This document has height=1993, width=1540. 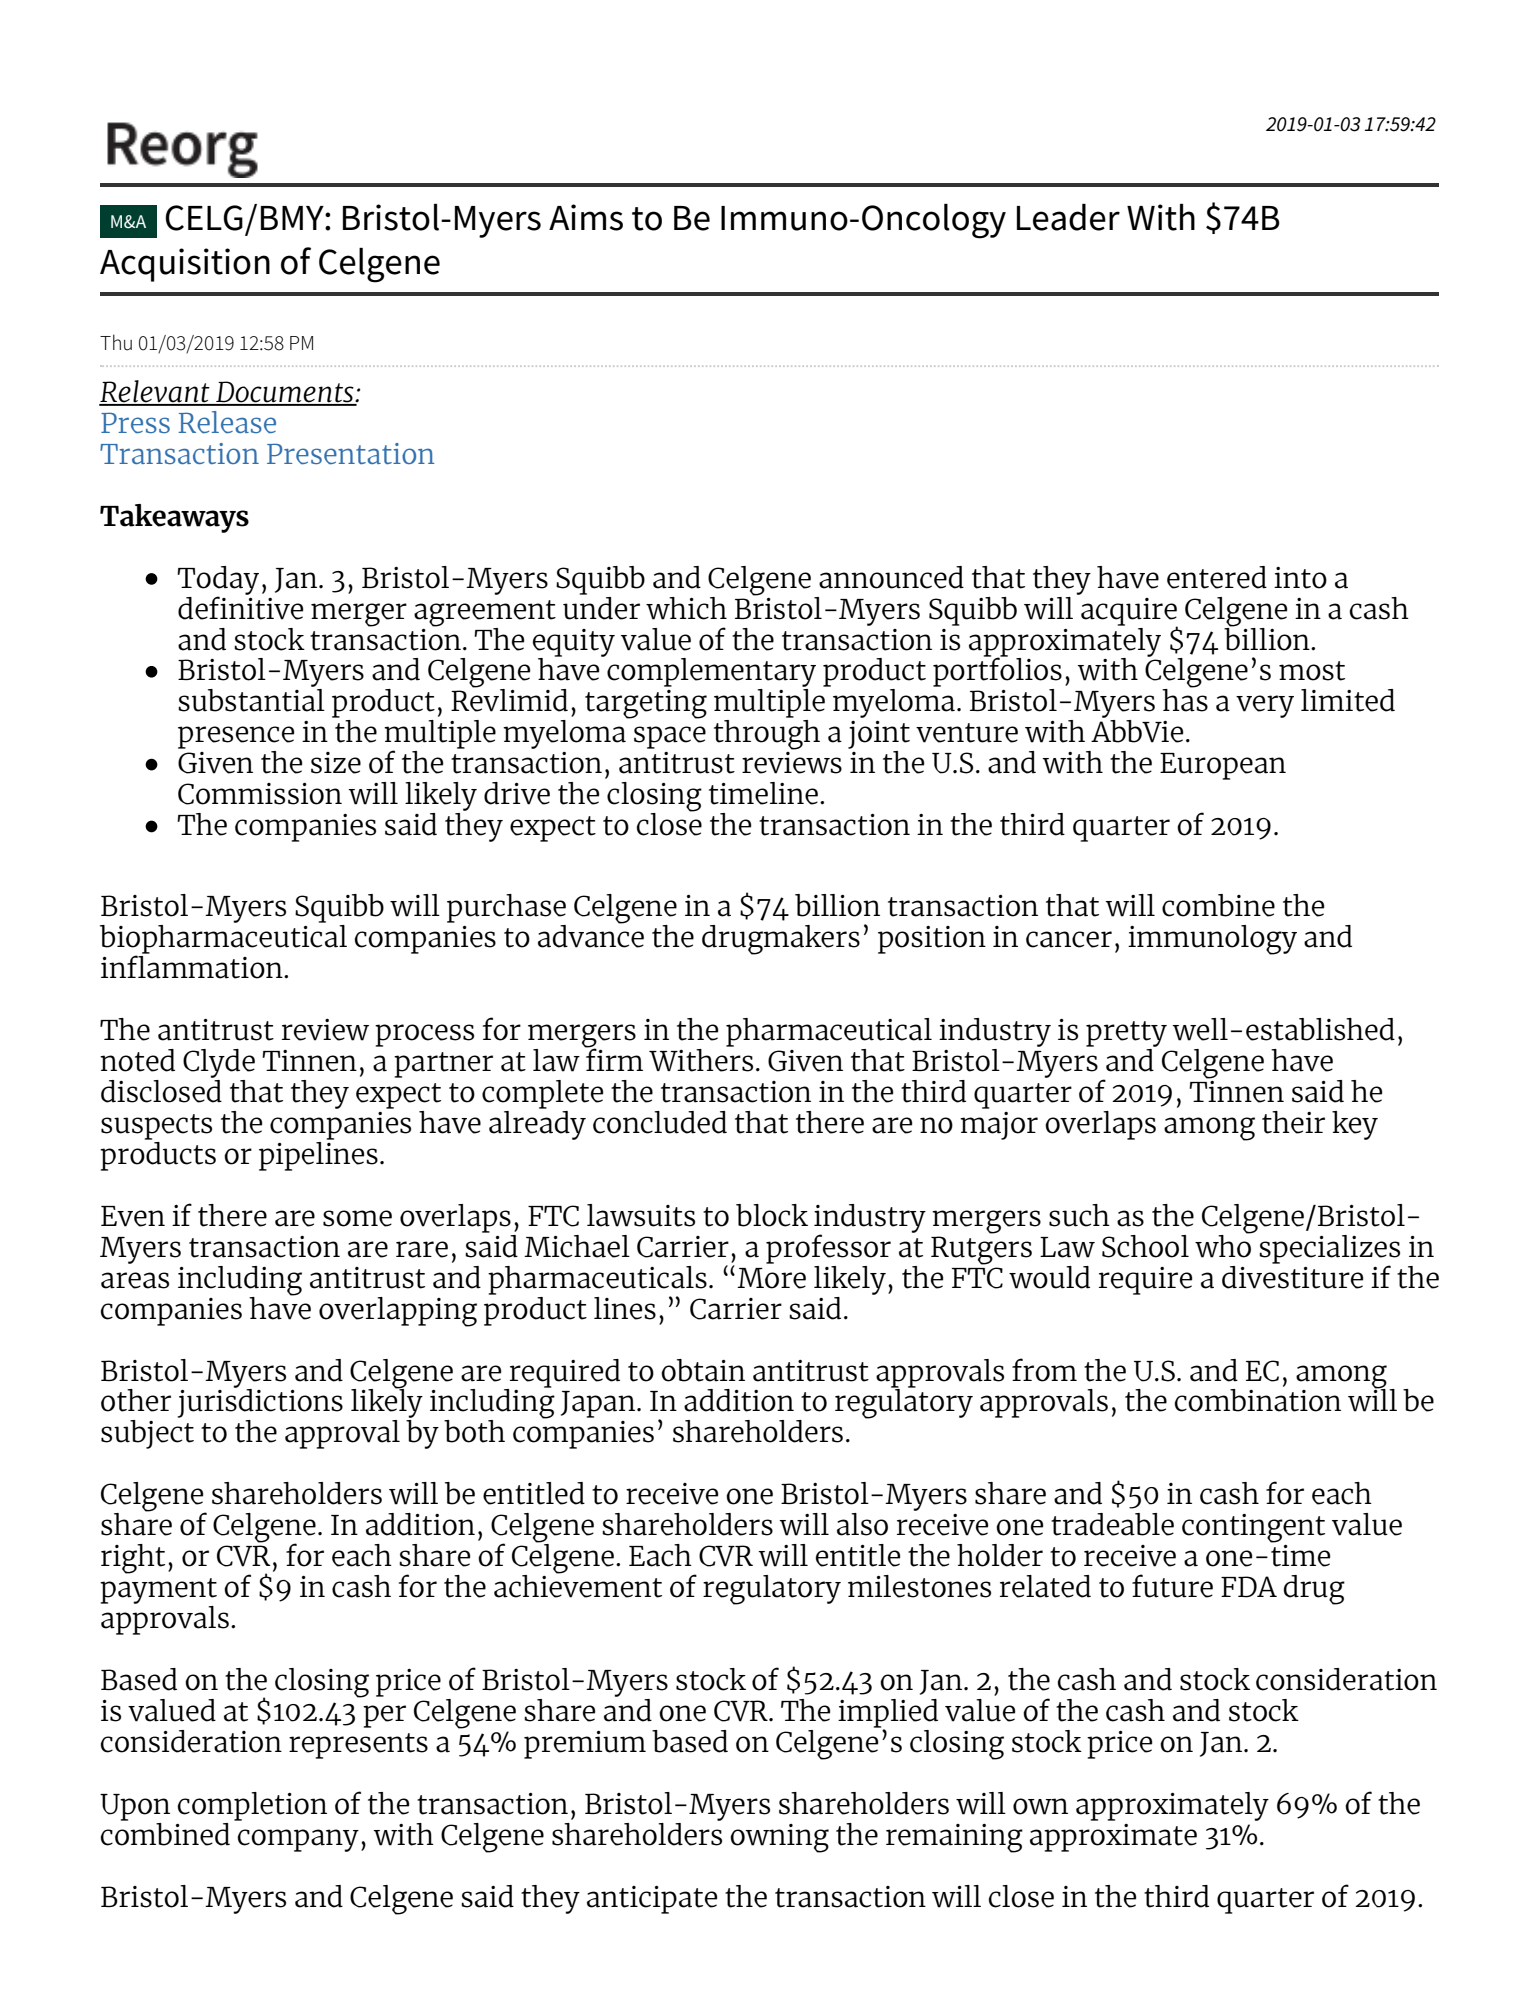 What do you see at coordinates (298, 1840) in the document?
I see `company` at bounding box center [298, 1840].
